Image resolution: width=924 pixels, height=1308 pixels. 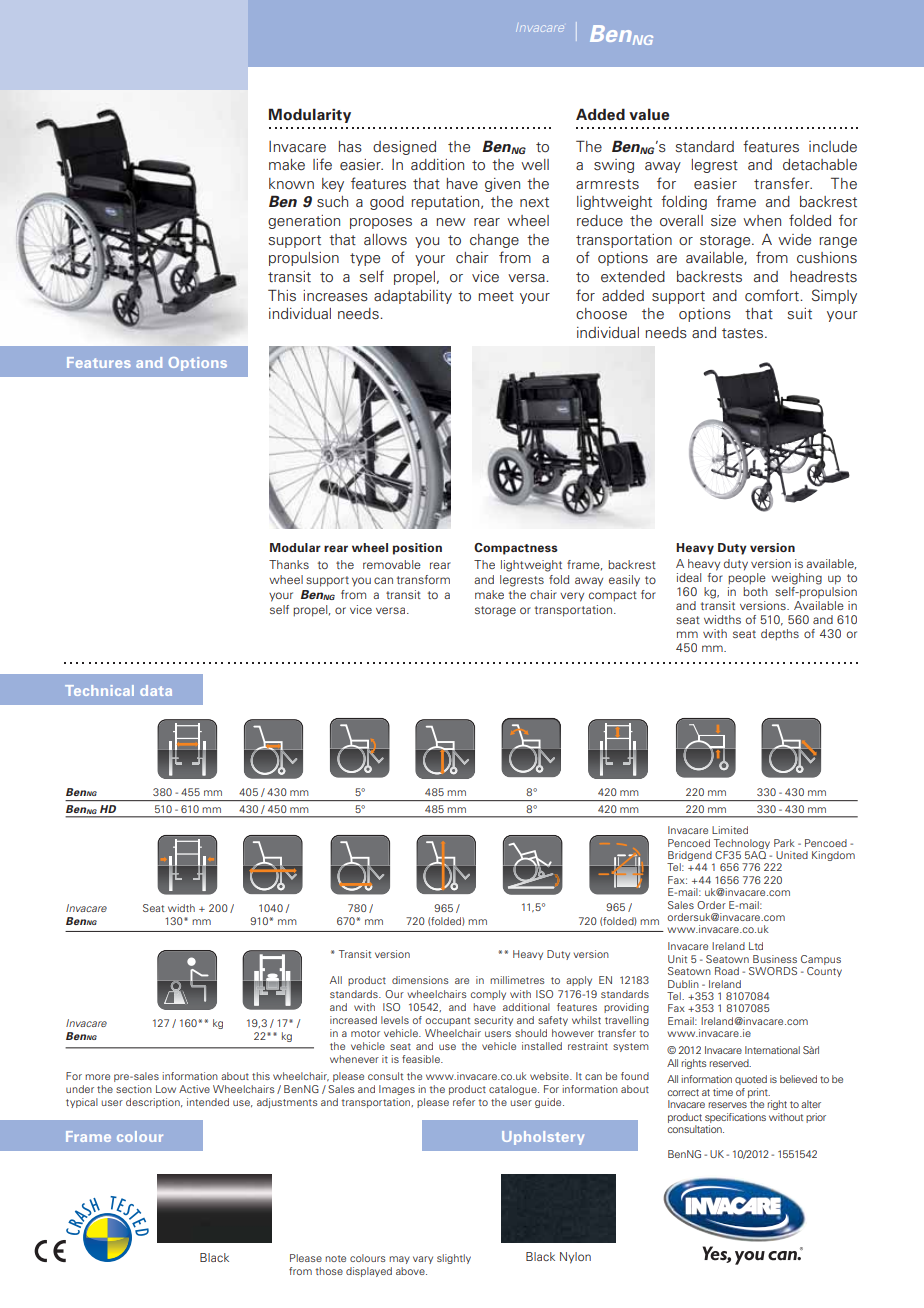 What do you see at coordinates (727, 971) in the screenshot?
I see `Road` at bounding box center [727, 971].
